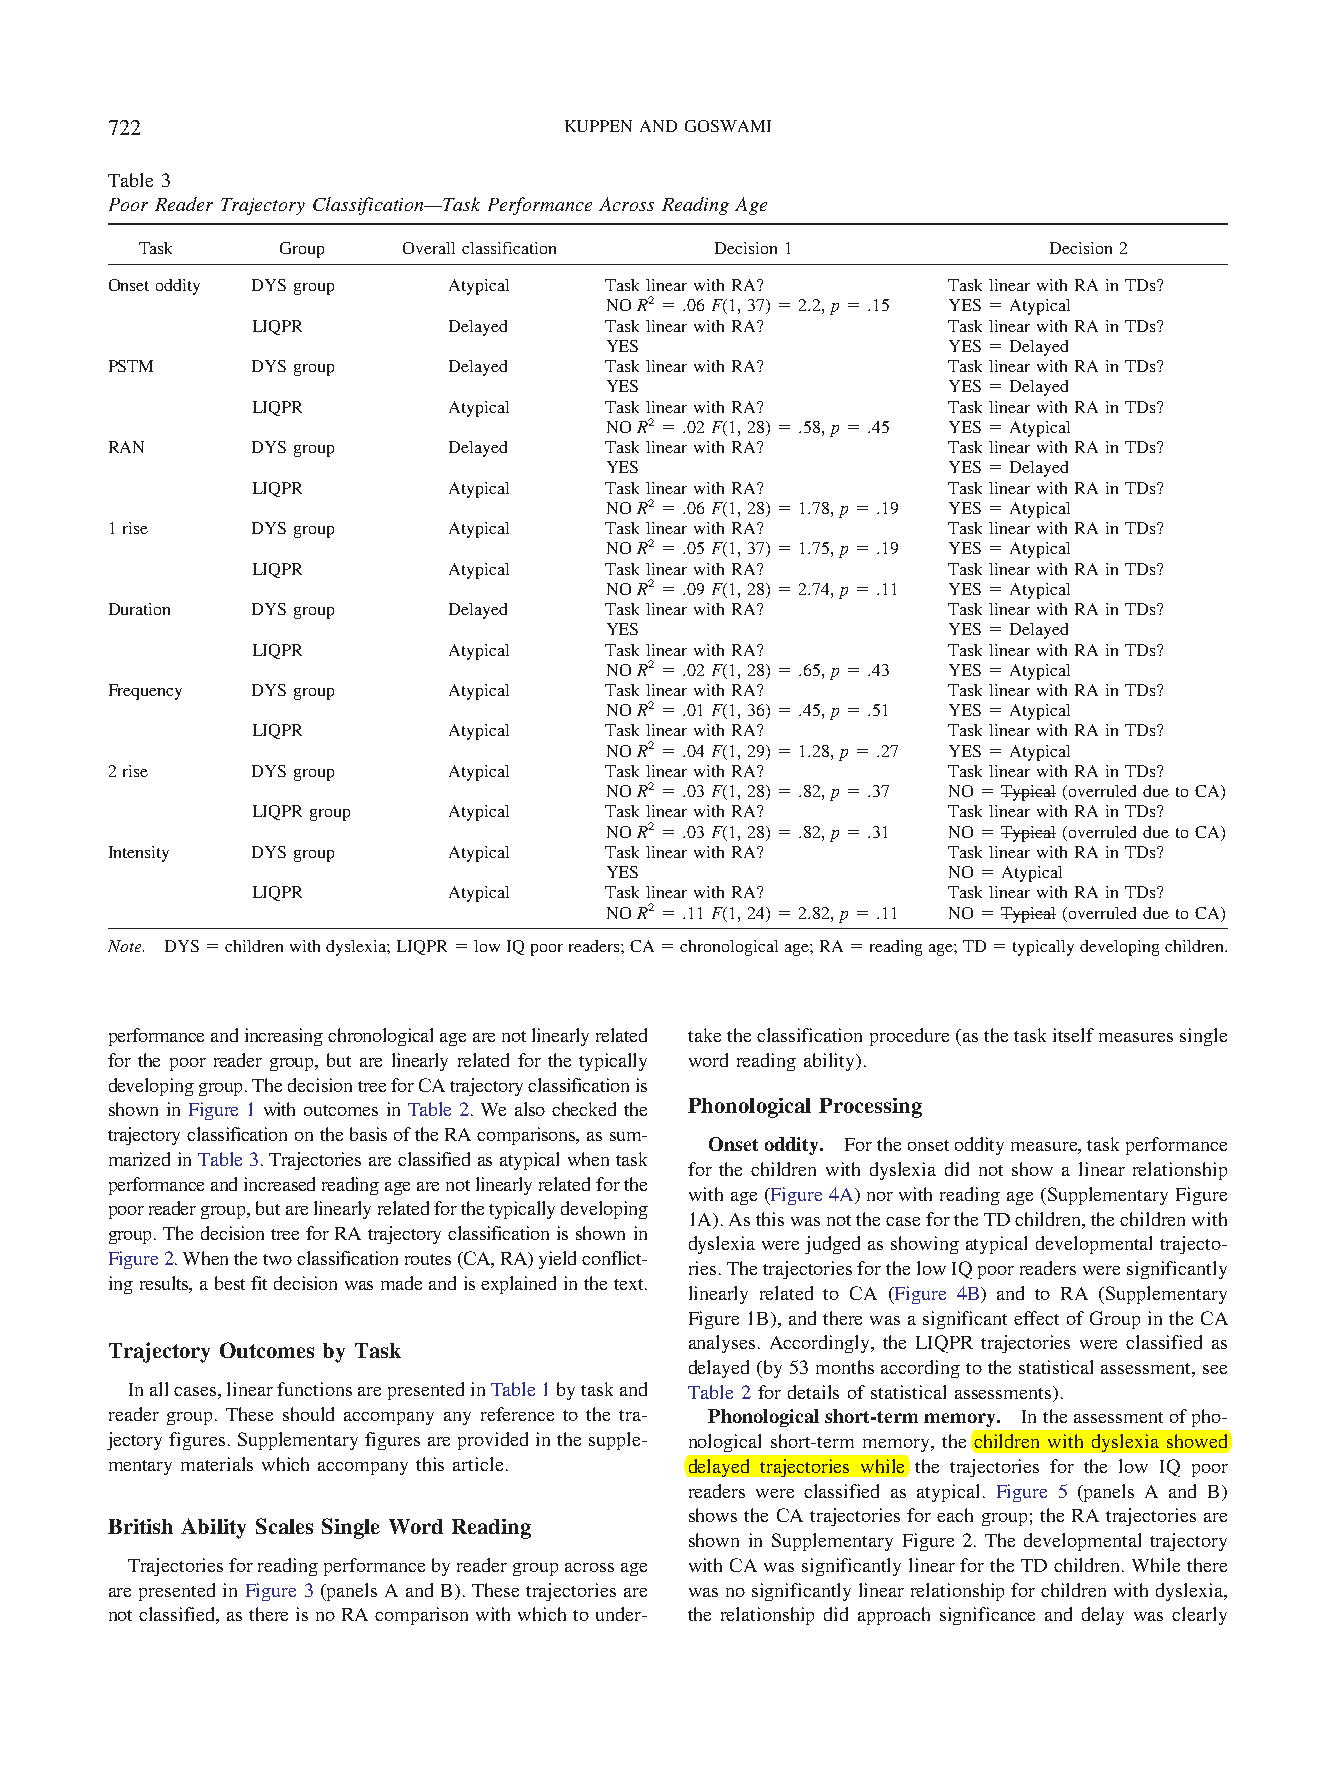  What do you see at coordinates (429, 248) in the screenshot?
I see `Overall` at bounding box center [429, 248].
